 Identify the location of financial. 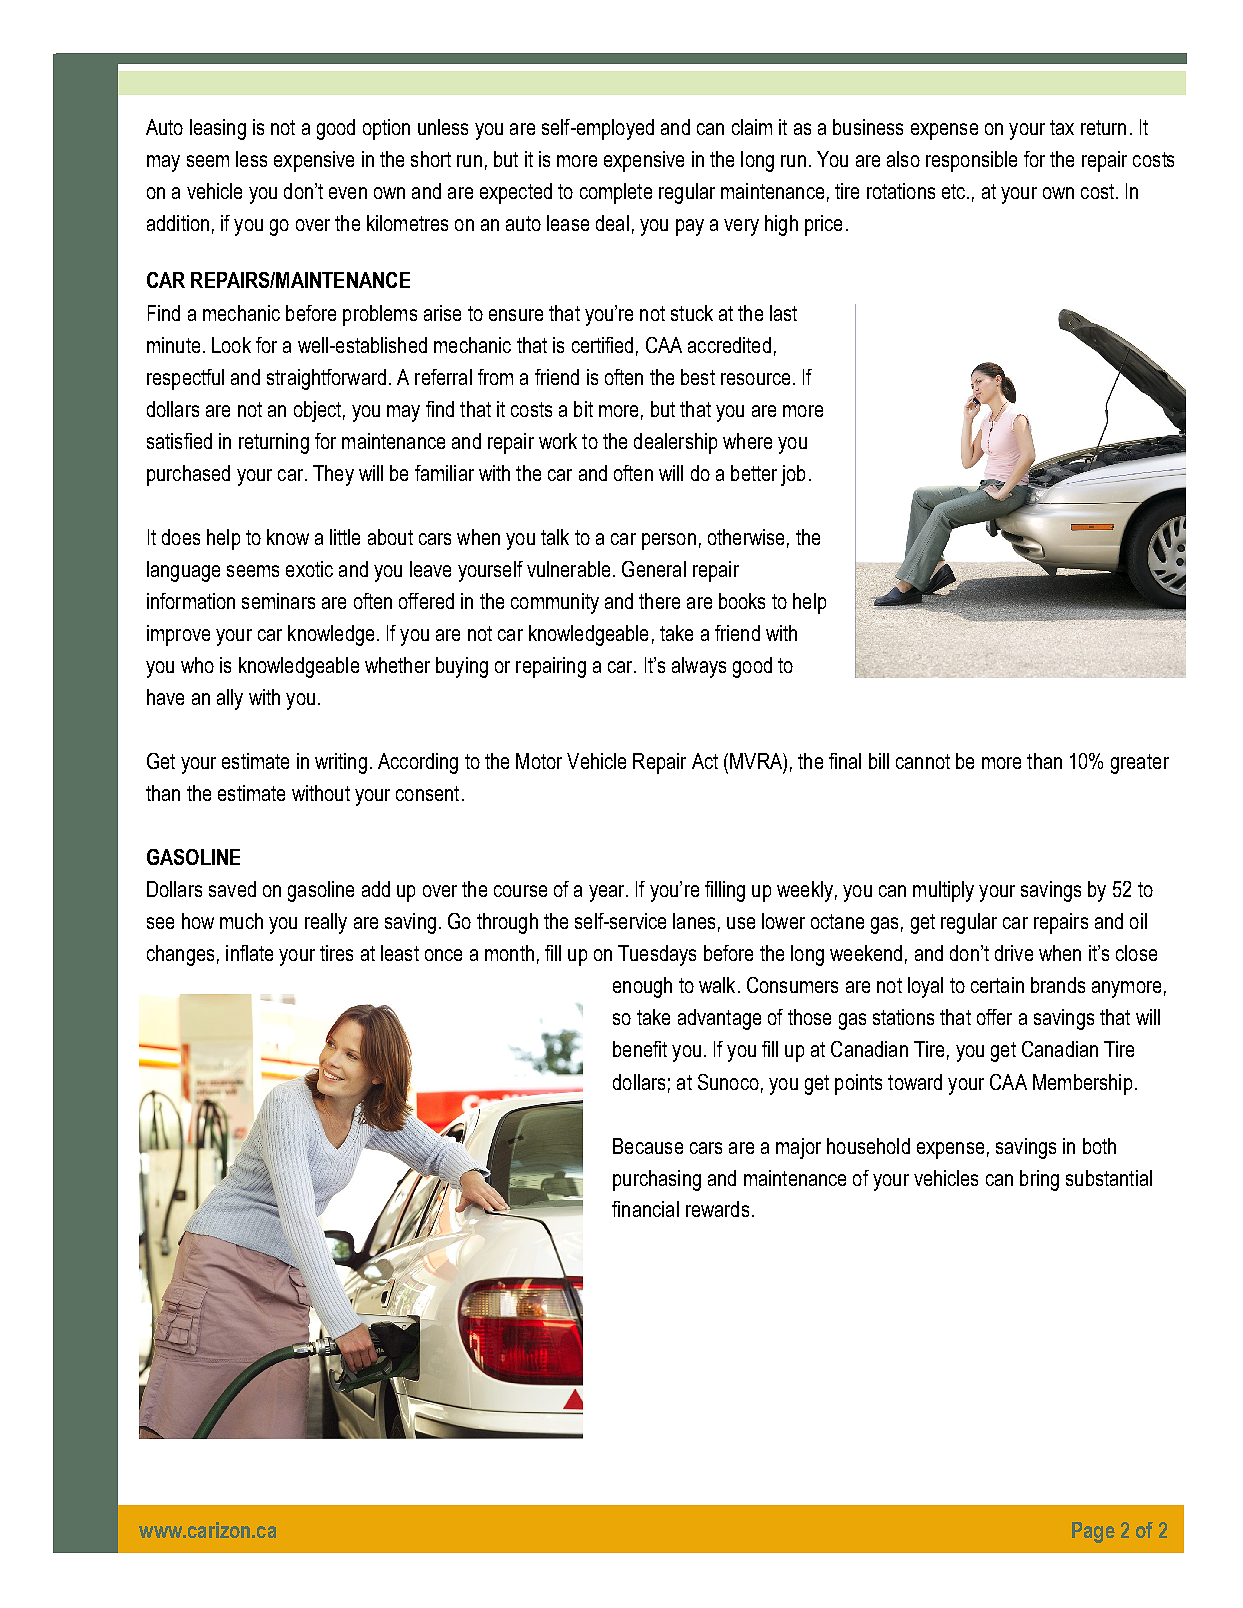
(645, 1209).
